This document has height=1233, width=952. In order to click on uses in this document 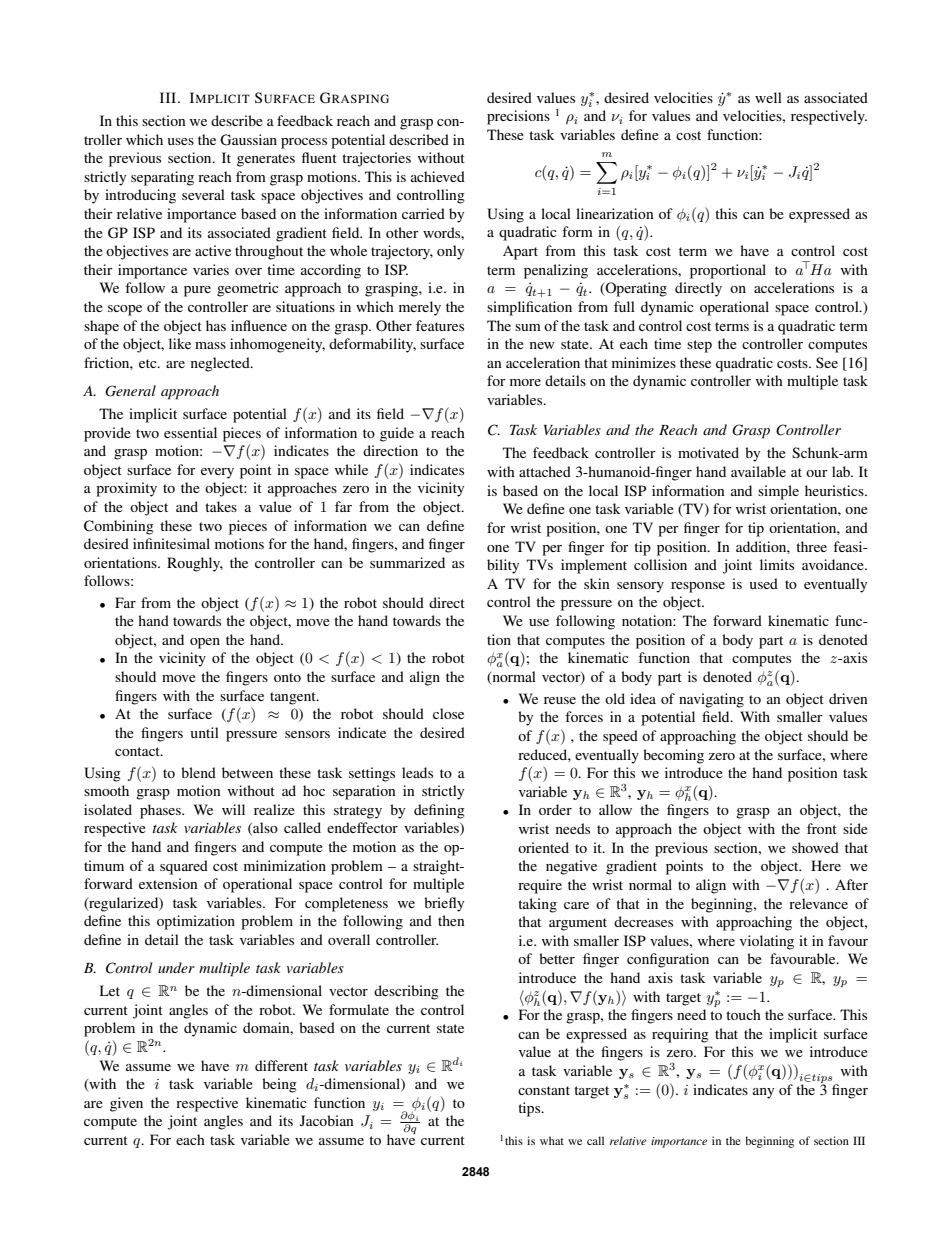, I will do `click(181, 141)`.
